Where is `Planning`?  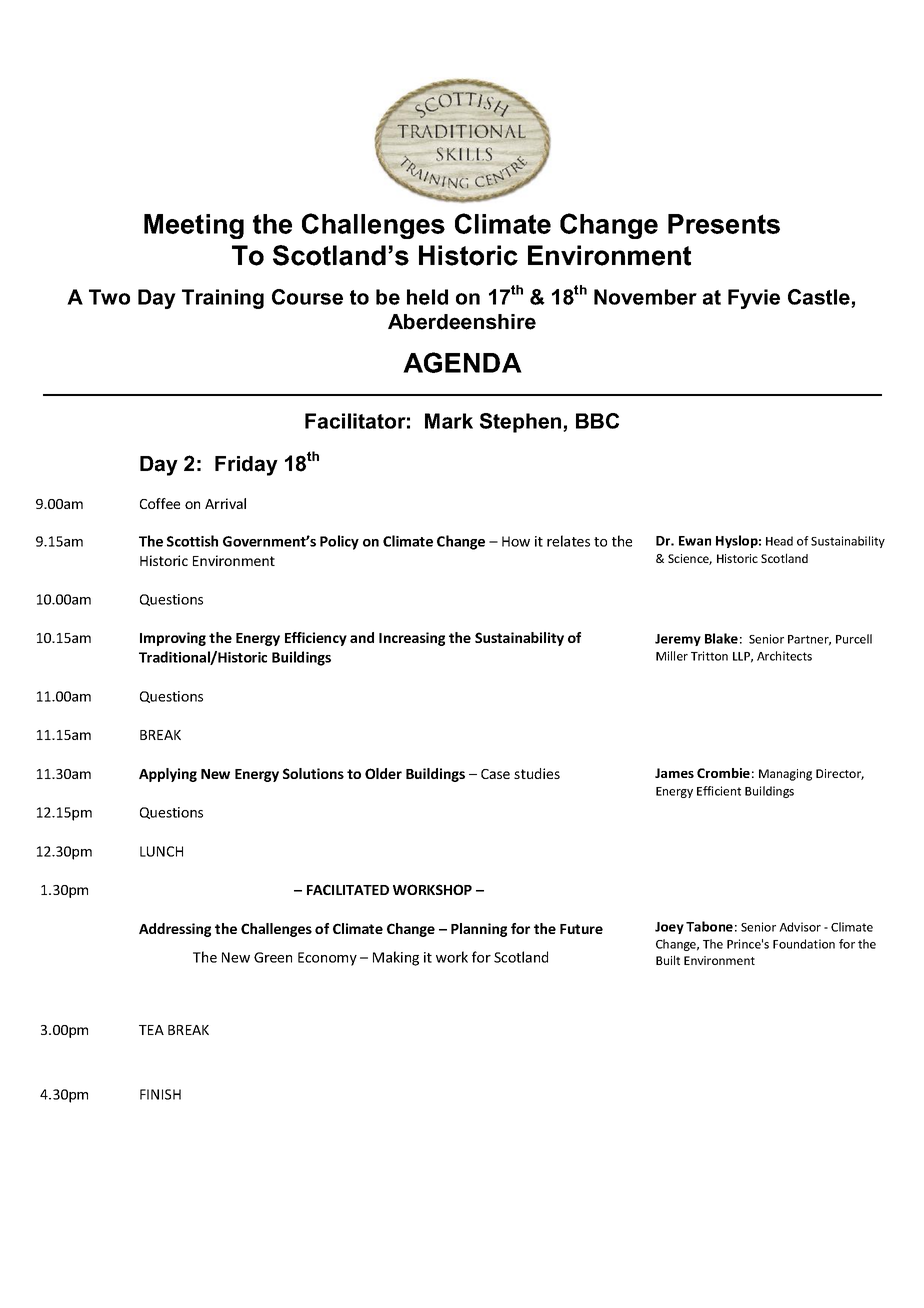
Planning is located at coordinates (479, 930).
